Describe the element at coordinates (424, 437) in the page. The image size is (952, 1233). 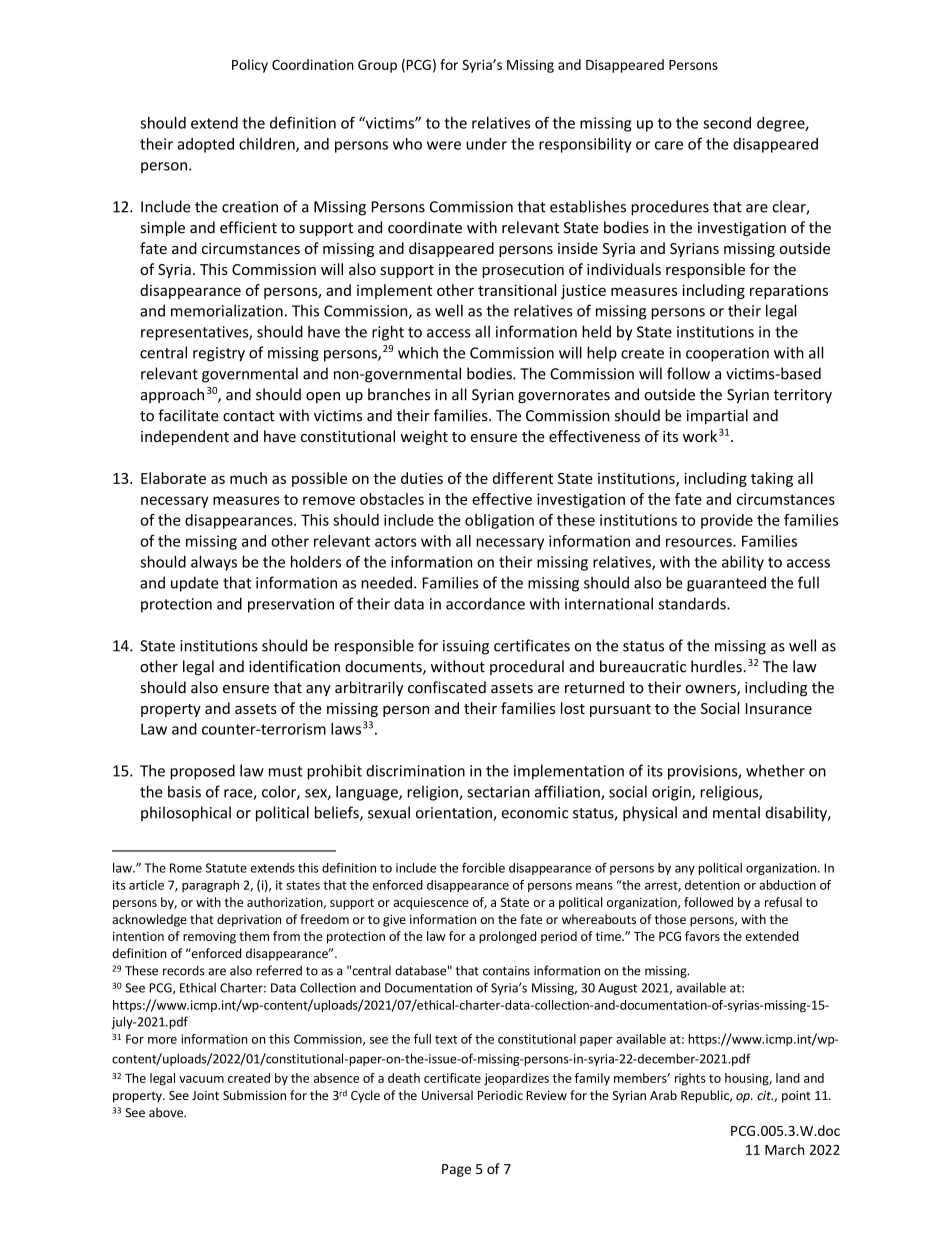
I see `weight` at that location.
